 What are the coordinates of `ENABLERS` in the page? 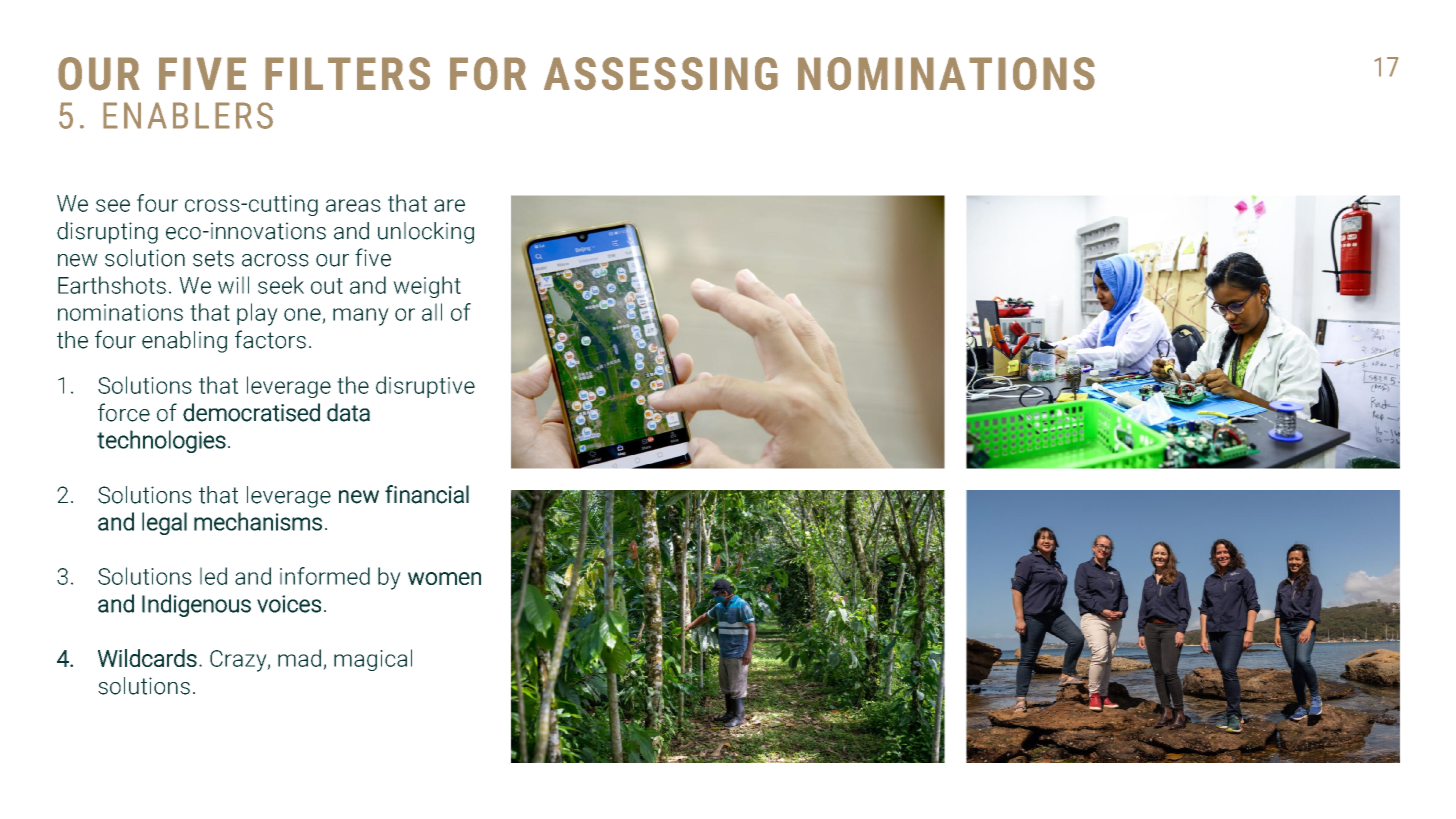 It's located at (188, 115).
